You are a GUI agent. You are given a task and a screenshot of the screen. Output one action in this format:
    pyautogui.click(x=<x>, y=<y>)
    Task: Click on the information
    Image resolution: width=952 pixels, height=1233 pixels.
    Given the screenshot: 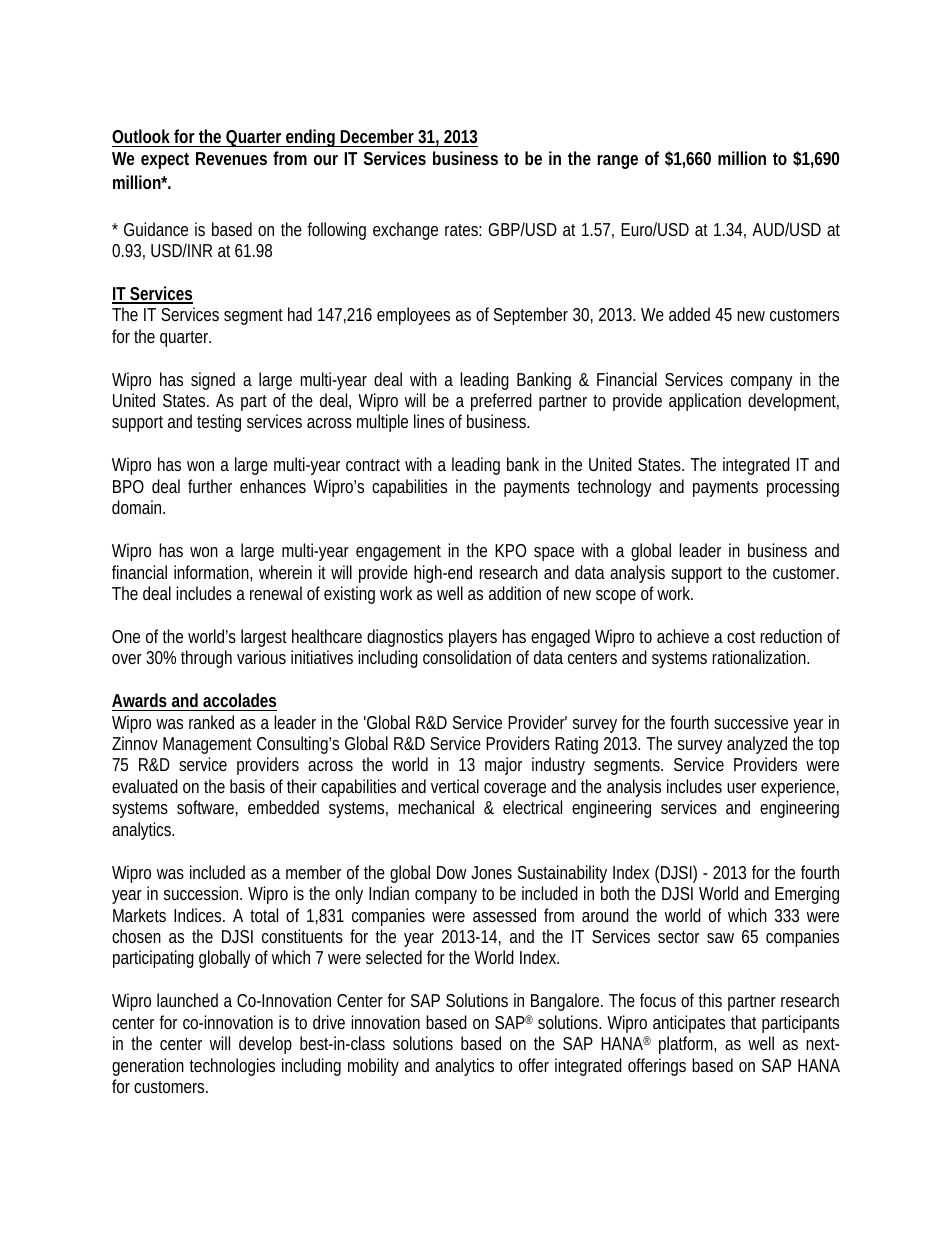 What is the action you would take?
    pyautogui.click(x=213, y=573)
